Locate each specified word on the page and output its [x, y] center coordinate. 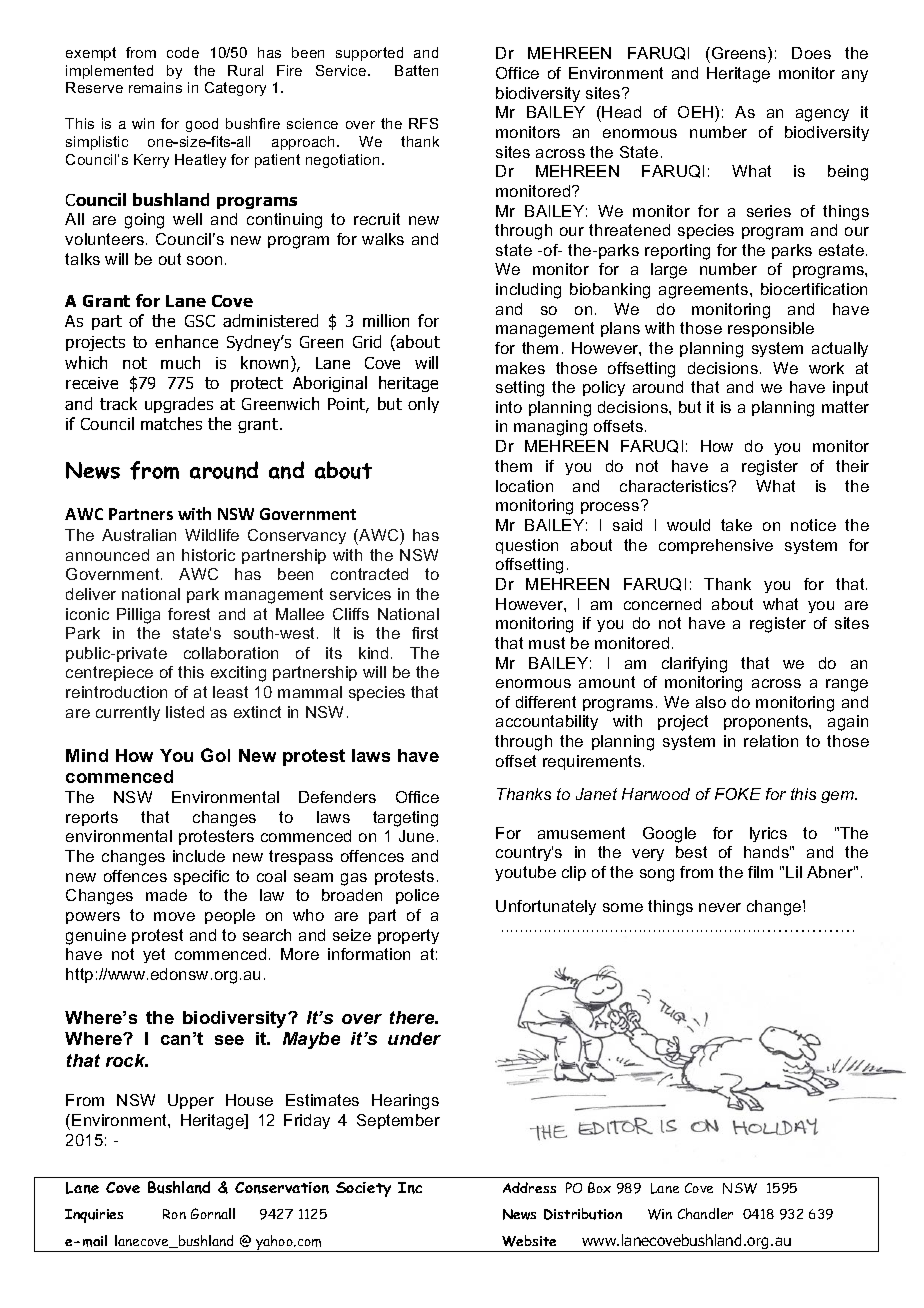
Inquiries [94, 1216]
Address [529, 1187]
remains [155, 87]
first [425, 633]
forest [189, 614]
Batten [416, 70]
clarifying [694, 665]
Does [811, 53]
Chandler [705, 1213]
